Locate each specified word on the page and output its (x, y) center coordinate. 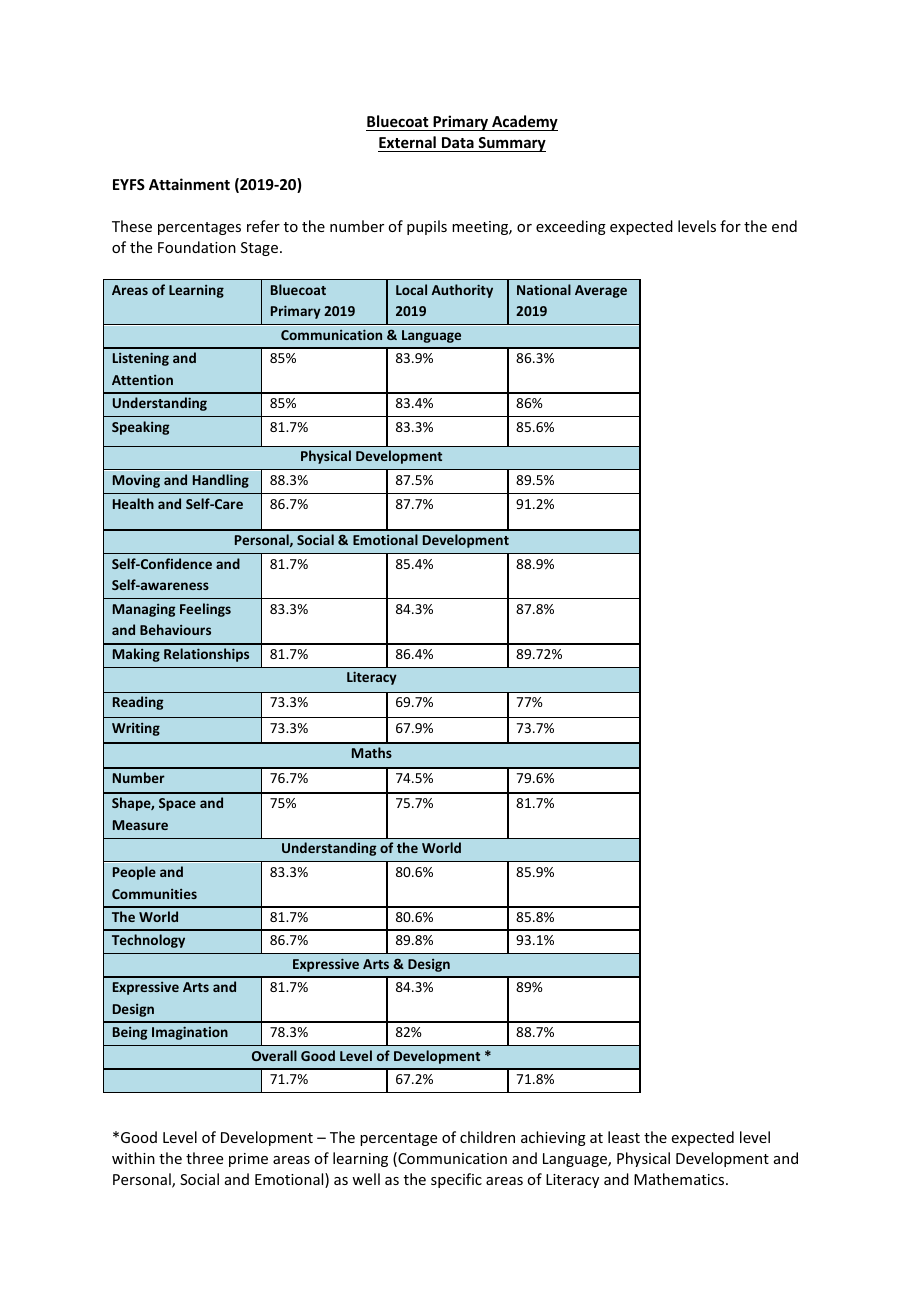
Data (458, 142)
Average (601, 291)
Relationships (206, 655)
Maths (372, 752)
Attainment (189, 184)
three (204, 1158)
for (730, 226)
